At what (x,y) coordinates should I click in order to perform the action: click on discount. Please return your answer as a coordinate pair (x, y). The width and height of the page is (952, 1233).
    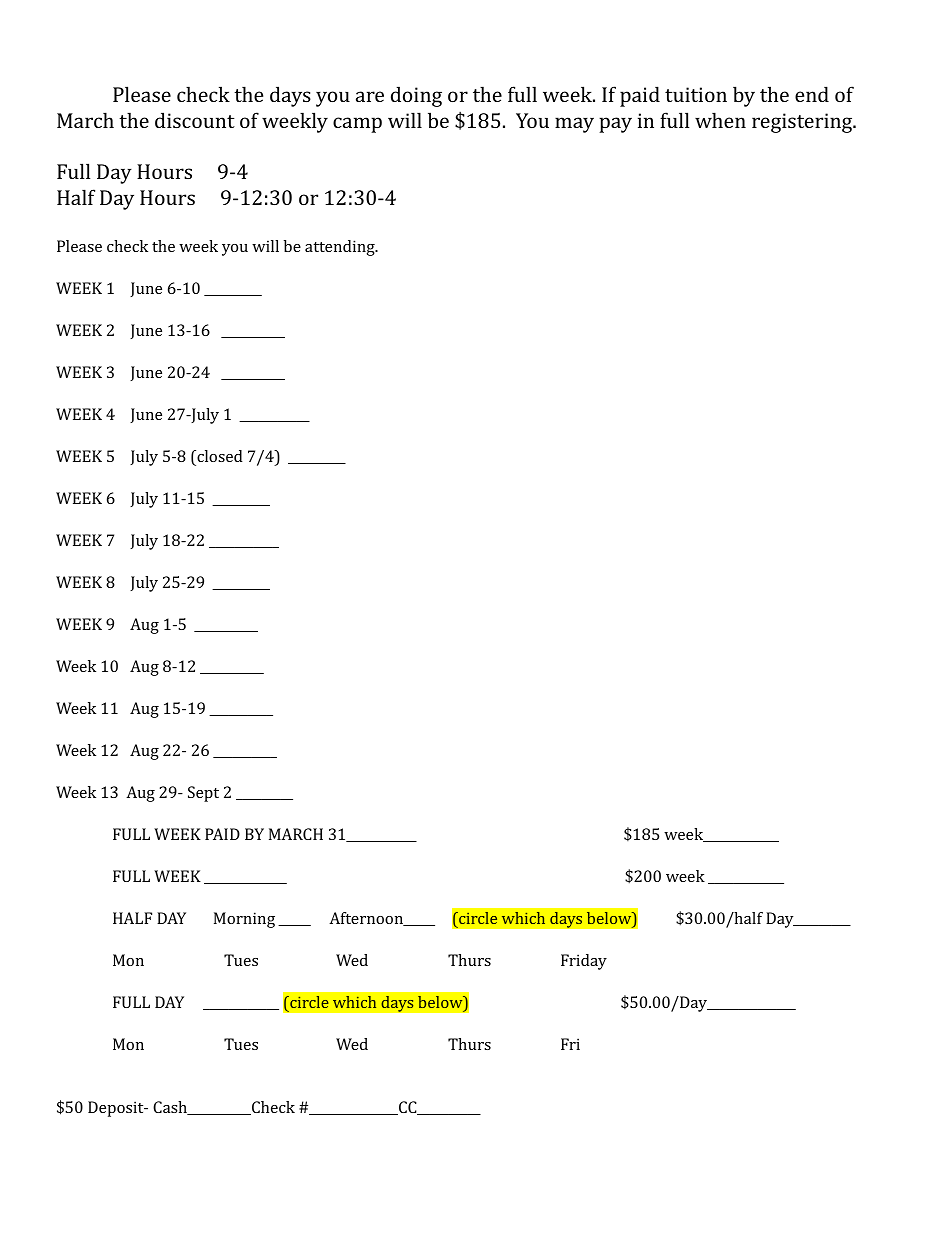
    Looking at the image, I should click on (195, 120).
